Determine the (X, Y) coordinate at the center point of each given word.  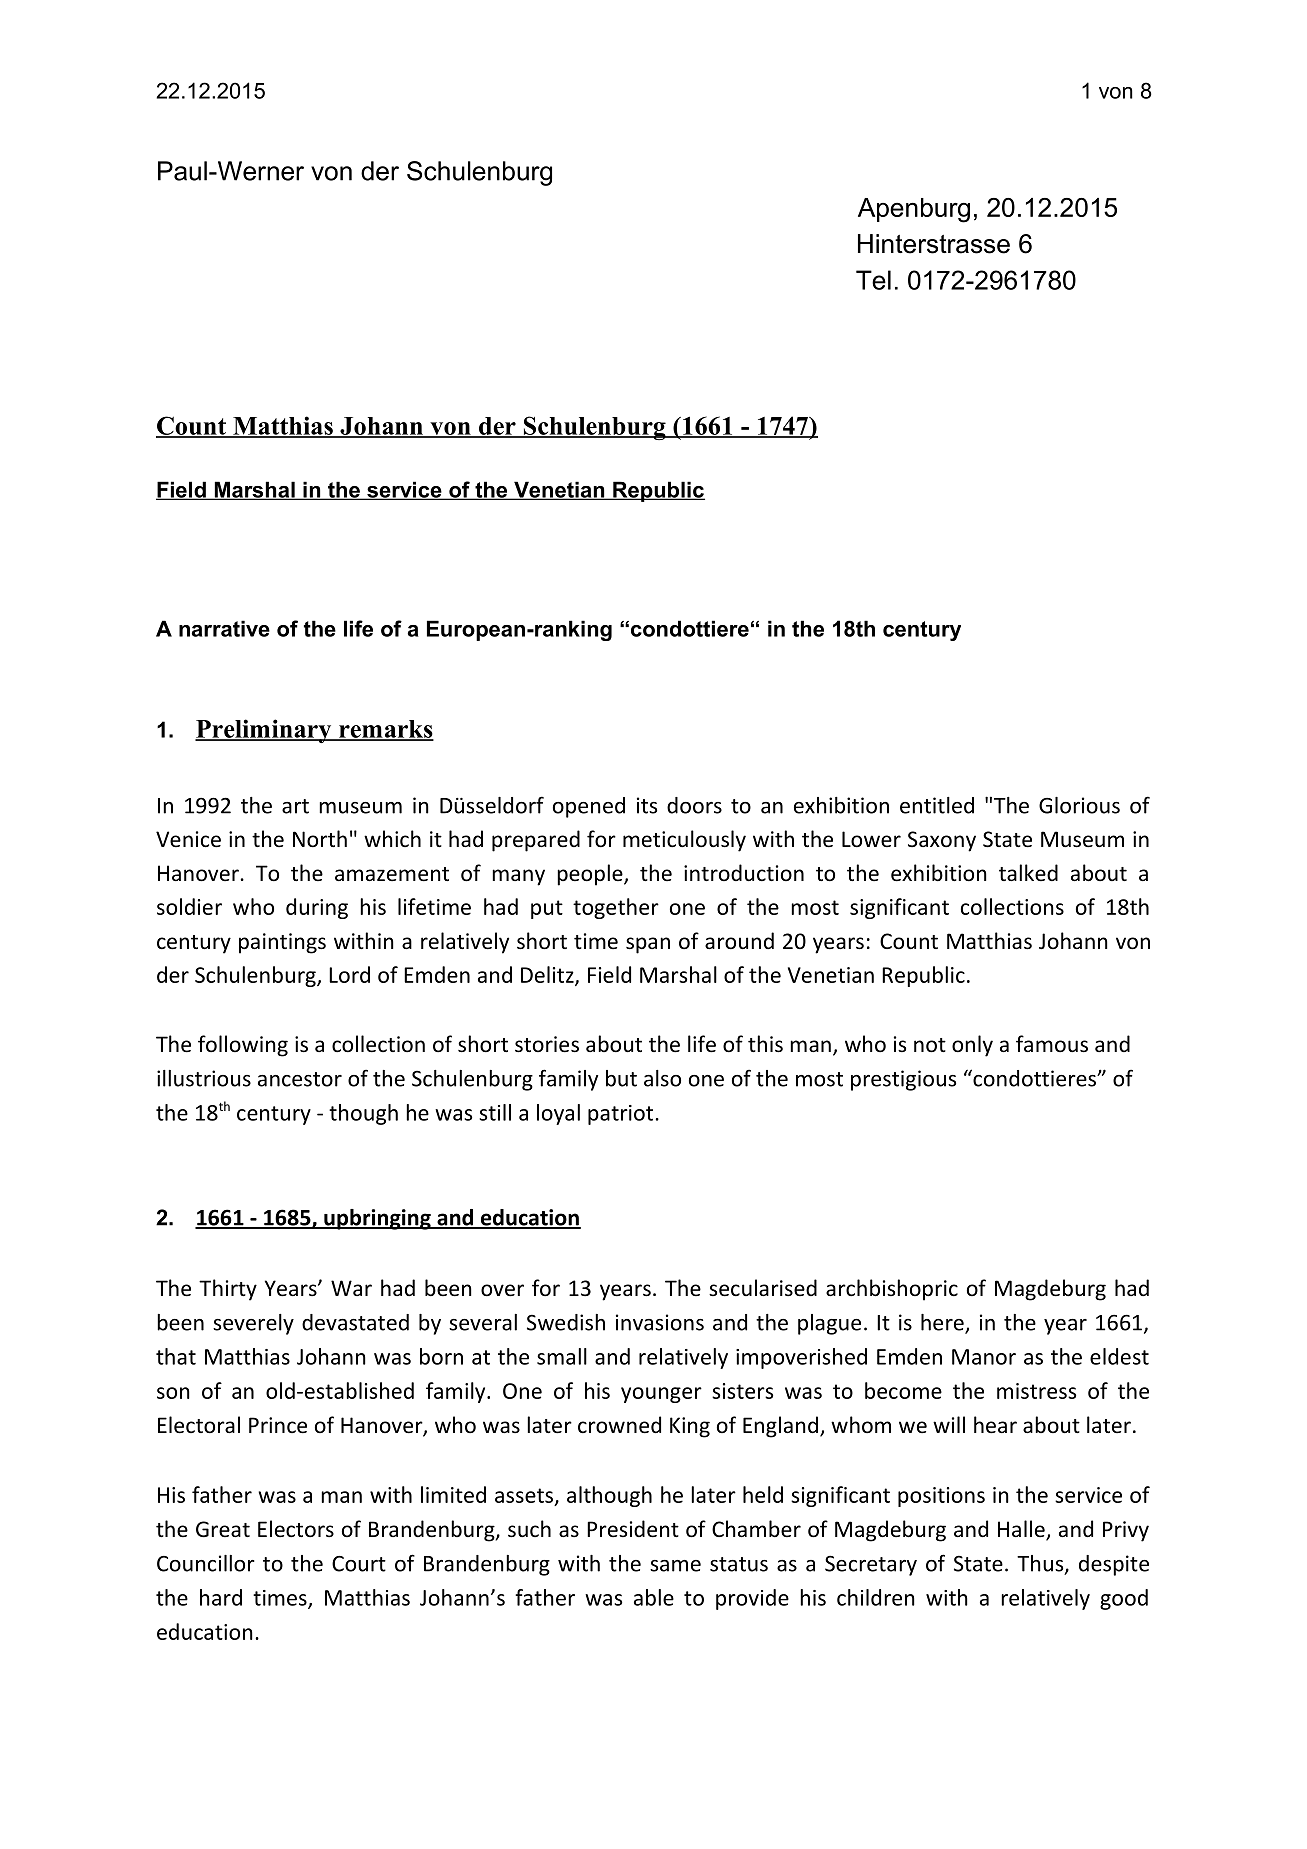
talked (1028, 872)
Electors (296, 1529)
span (648, 945)
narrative (224, 628)
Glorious (1079, 805)
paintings (282, 943)
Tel (873, 280)
